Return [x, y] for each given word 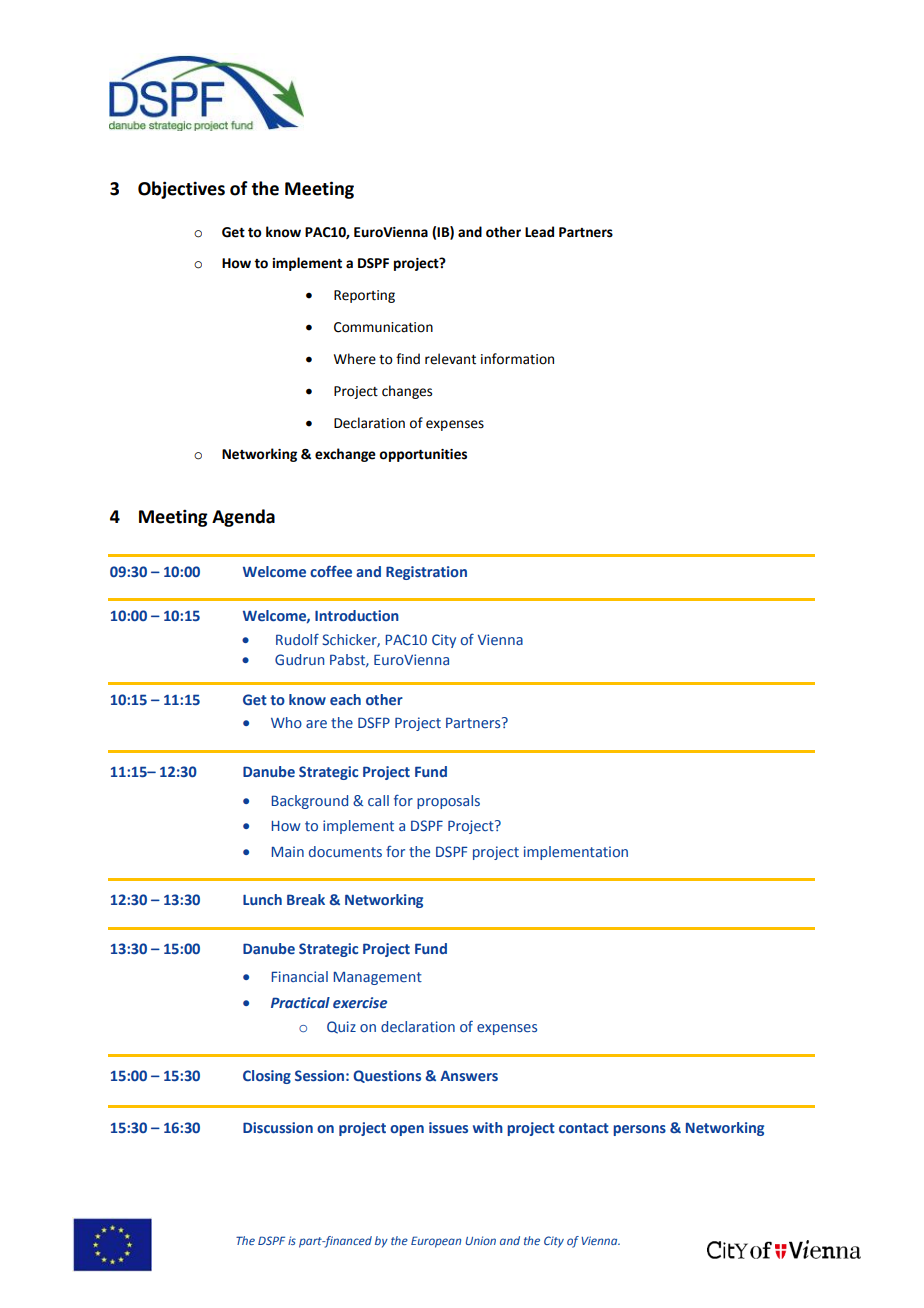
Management [378, 978]
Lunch [262, 899]
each [345, 699]
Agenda [243, 518]
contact [584, 1128]
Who [286, 722]
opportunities [423, 455]
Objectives [181, 190]
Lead [539, 232]
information [517, 359]
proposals [448, 802]
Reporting [364, 296]
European [436, 1242]
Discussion [278, 1127]
